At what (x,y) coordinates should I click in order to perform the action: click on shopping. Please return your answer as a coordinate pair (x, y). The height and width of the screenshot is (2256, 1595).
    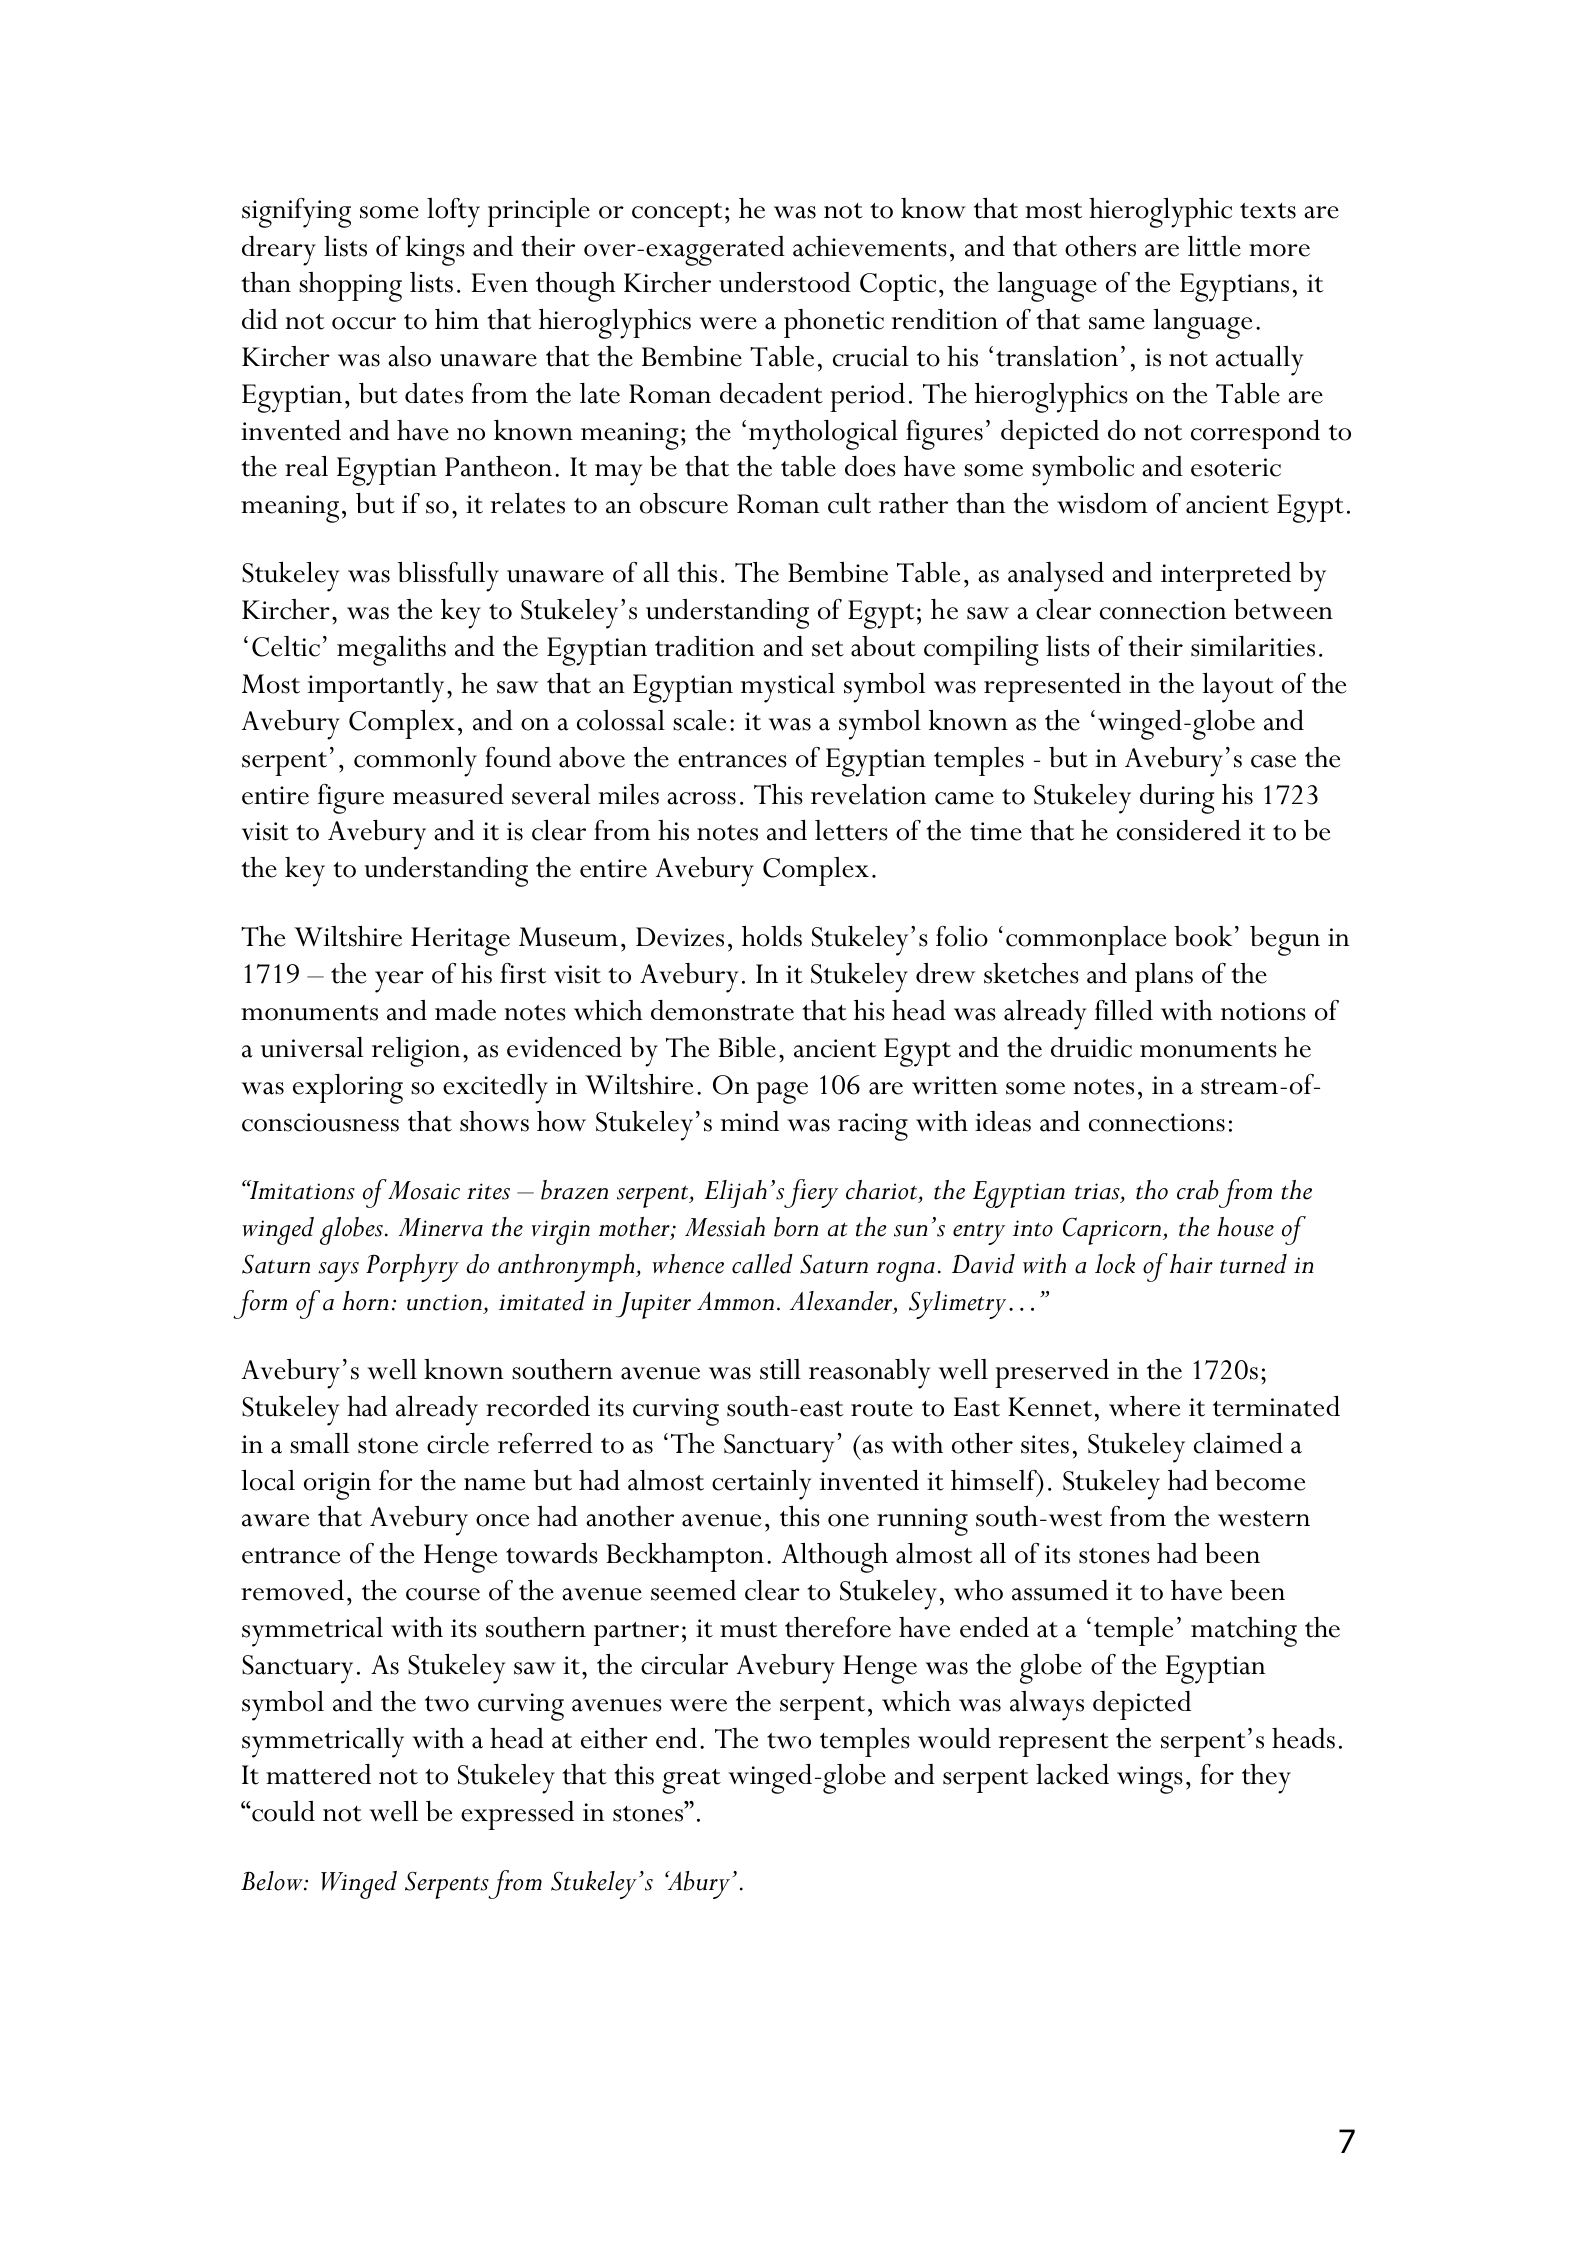
    Looking at the image, I should click on (350, 287).
